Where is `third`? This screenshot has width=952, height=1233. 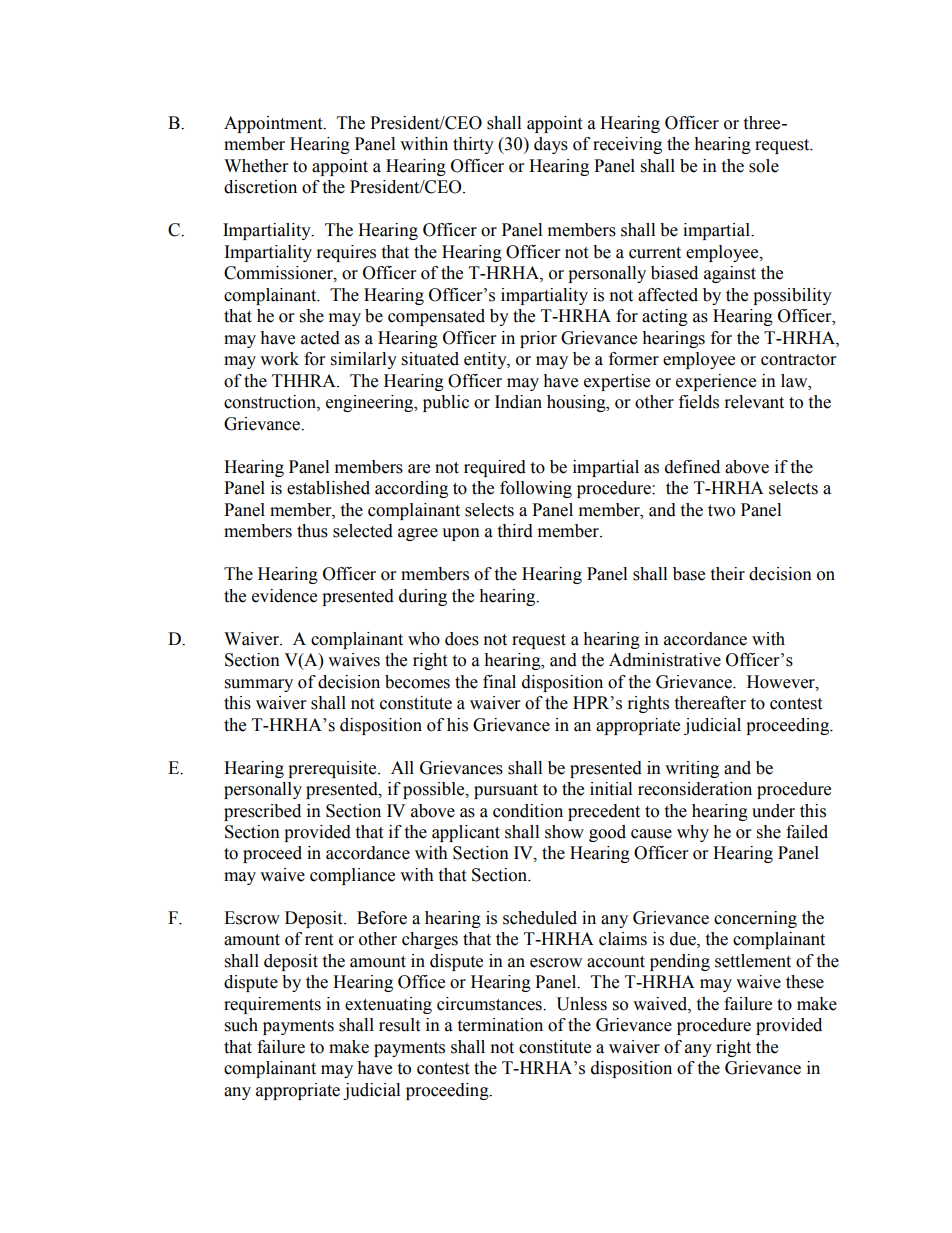
third is located at coordinates (515, 531).
